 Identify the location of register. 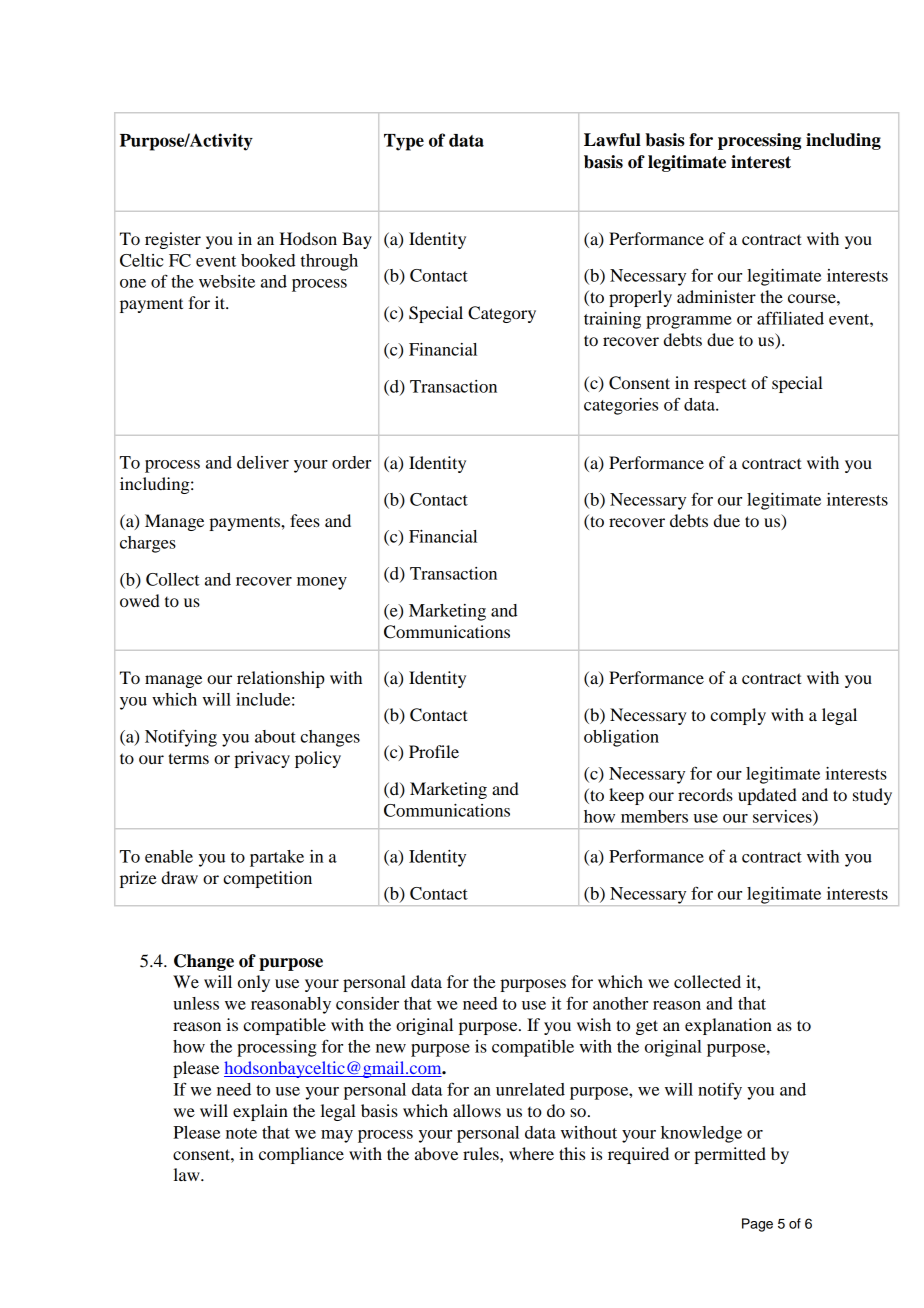
(173, 240).
